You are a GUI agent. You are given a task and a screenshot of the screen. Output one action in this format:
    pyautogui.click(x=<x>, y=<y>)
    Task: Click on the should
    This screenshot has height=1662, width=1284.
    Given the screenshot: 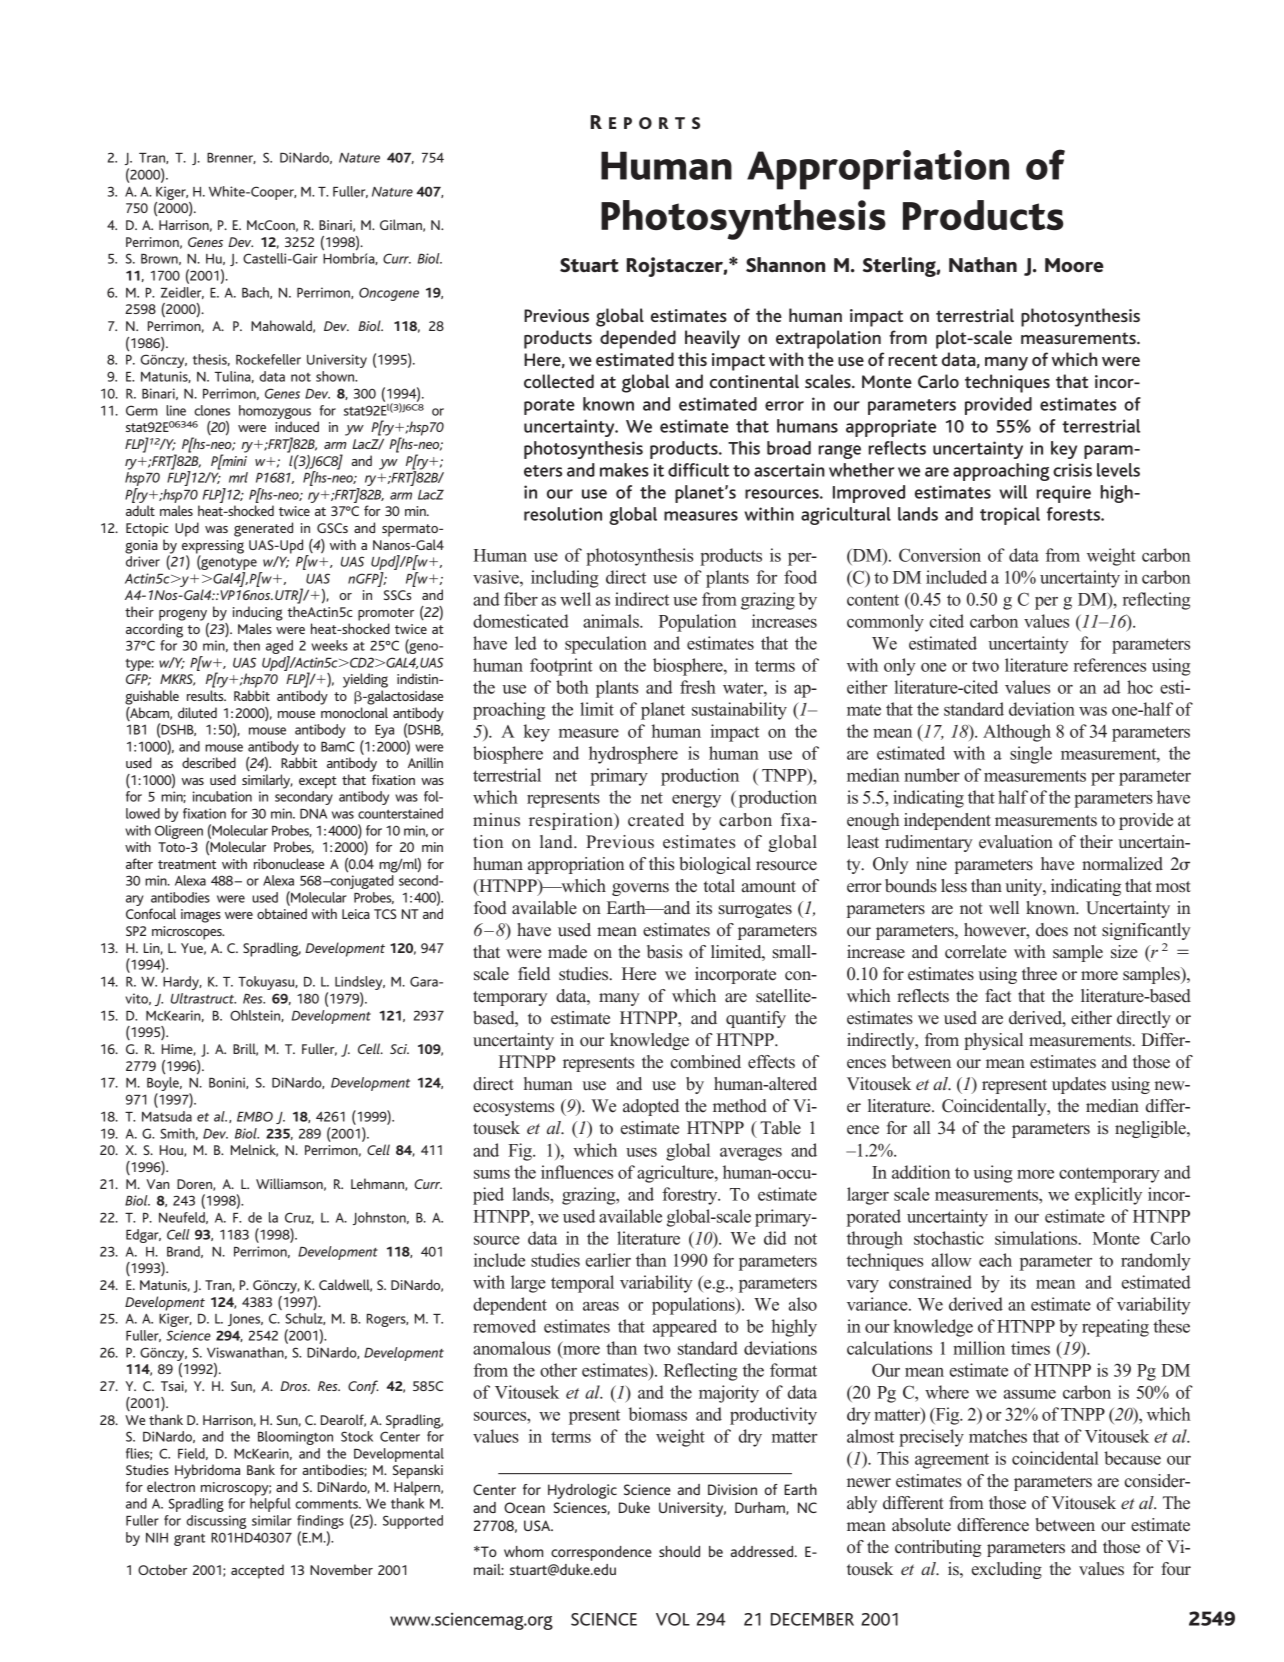 What is the action you would take?
    pyautogui.click(x=679, y=1551)
